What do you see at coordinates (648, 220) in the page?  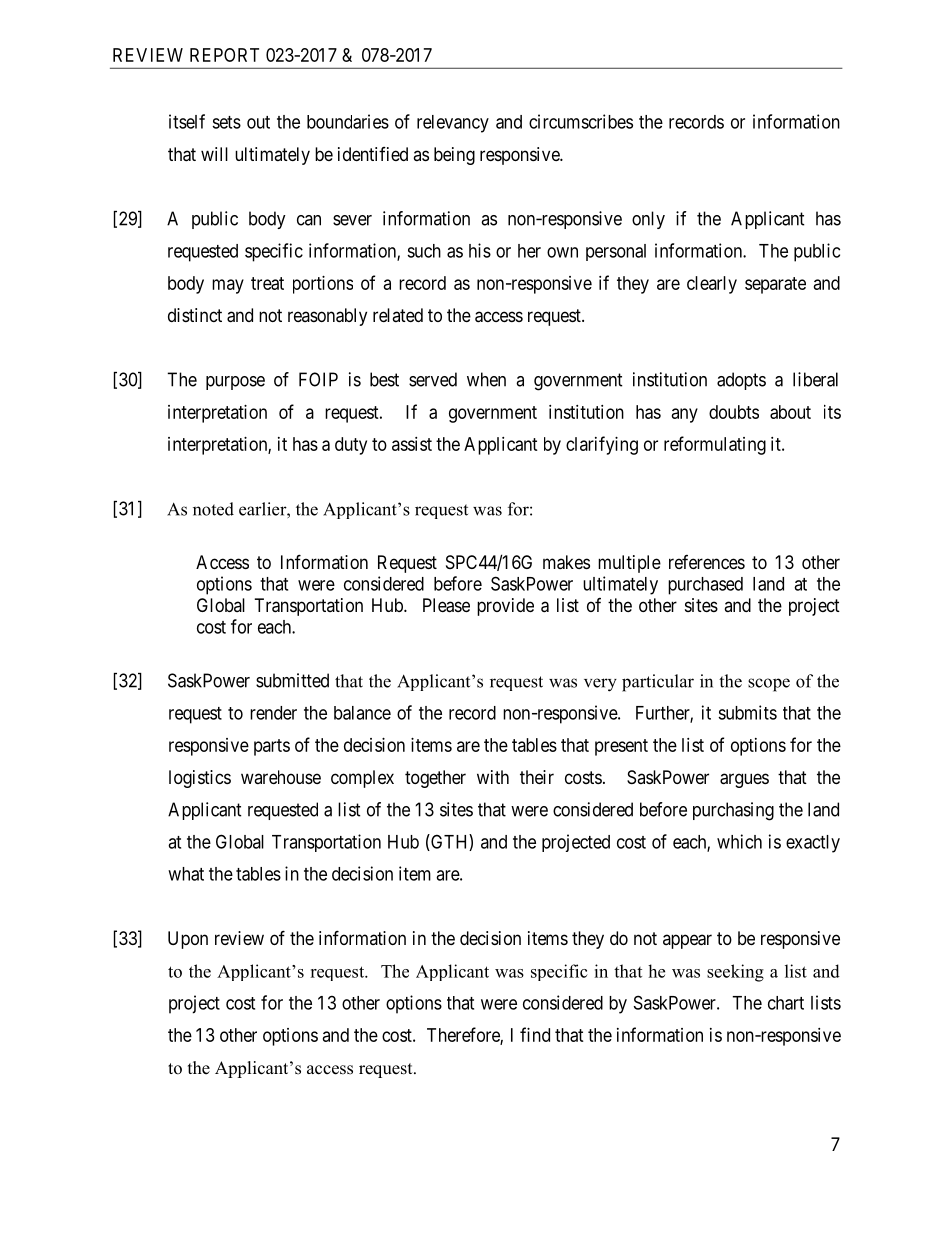 I see `only` at bounding box center [648, 220].
